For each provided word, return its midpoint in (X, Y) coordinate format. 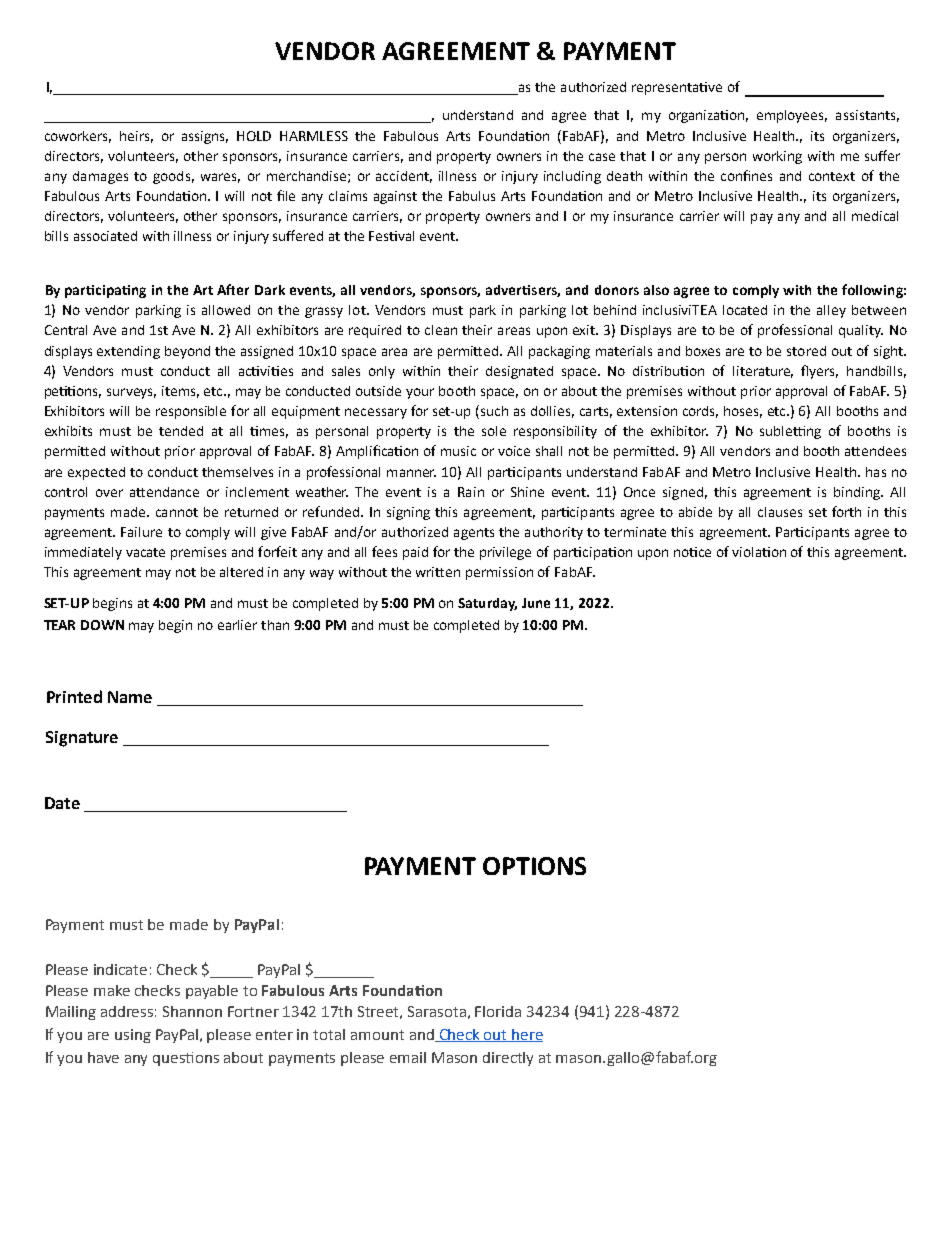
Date (62, 803)
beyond (187, 352)
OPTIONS (534, 866)
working (777, 157)
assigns (205, 137)
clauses (780, 512)
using (133, 1036)
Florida (498, 1011)
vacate (145, 552)
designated (519, 372)
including (572, 177)
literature (763, 372)
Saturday (487, 604)
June (536, 603)
